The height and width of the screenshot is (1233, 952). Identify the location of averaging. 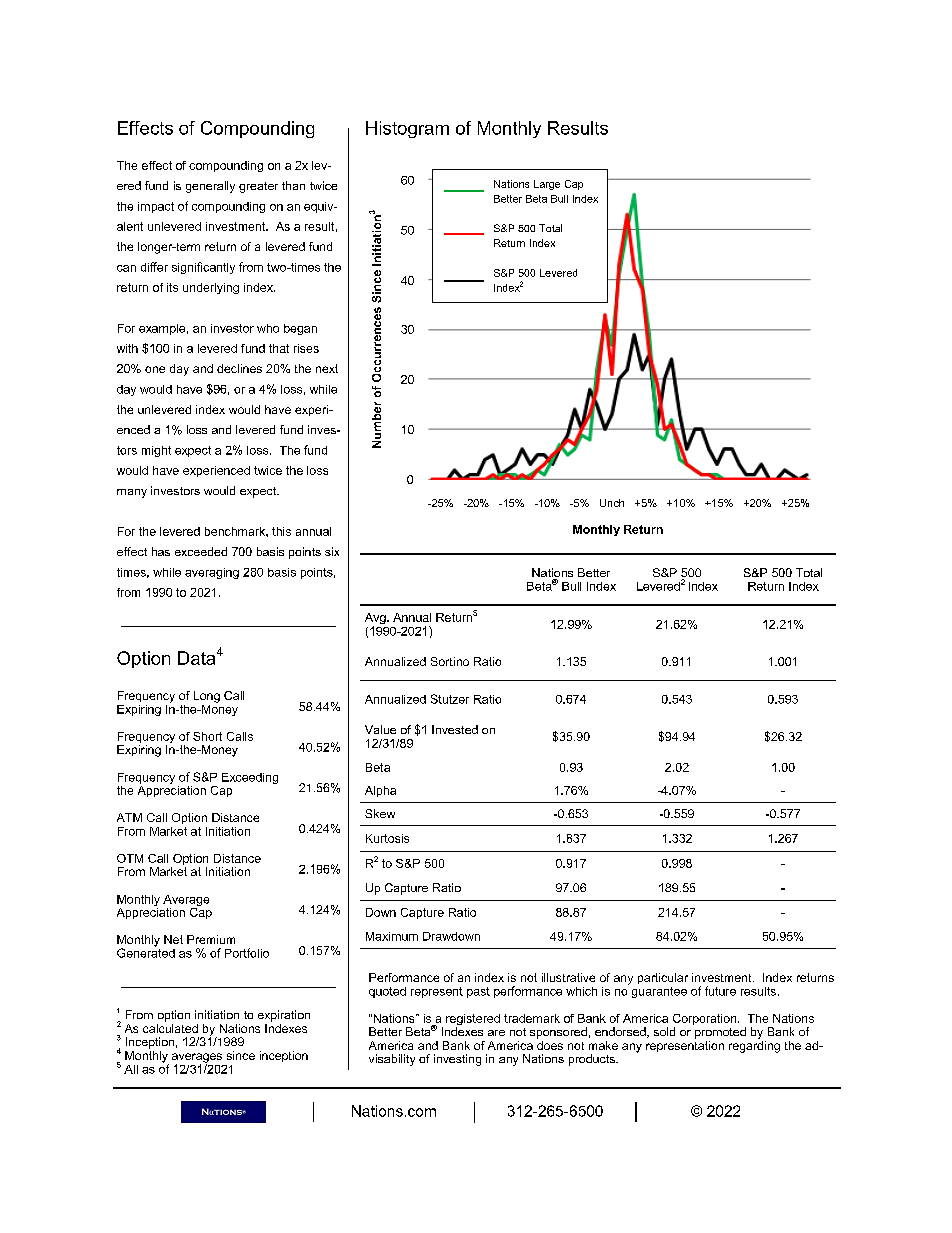
(212, 573).
